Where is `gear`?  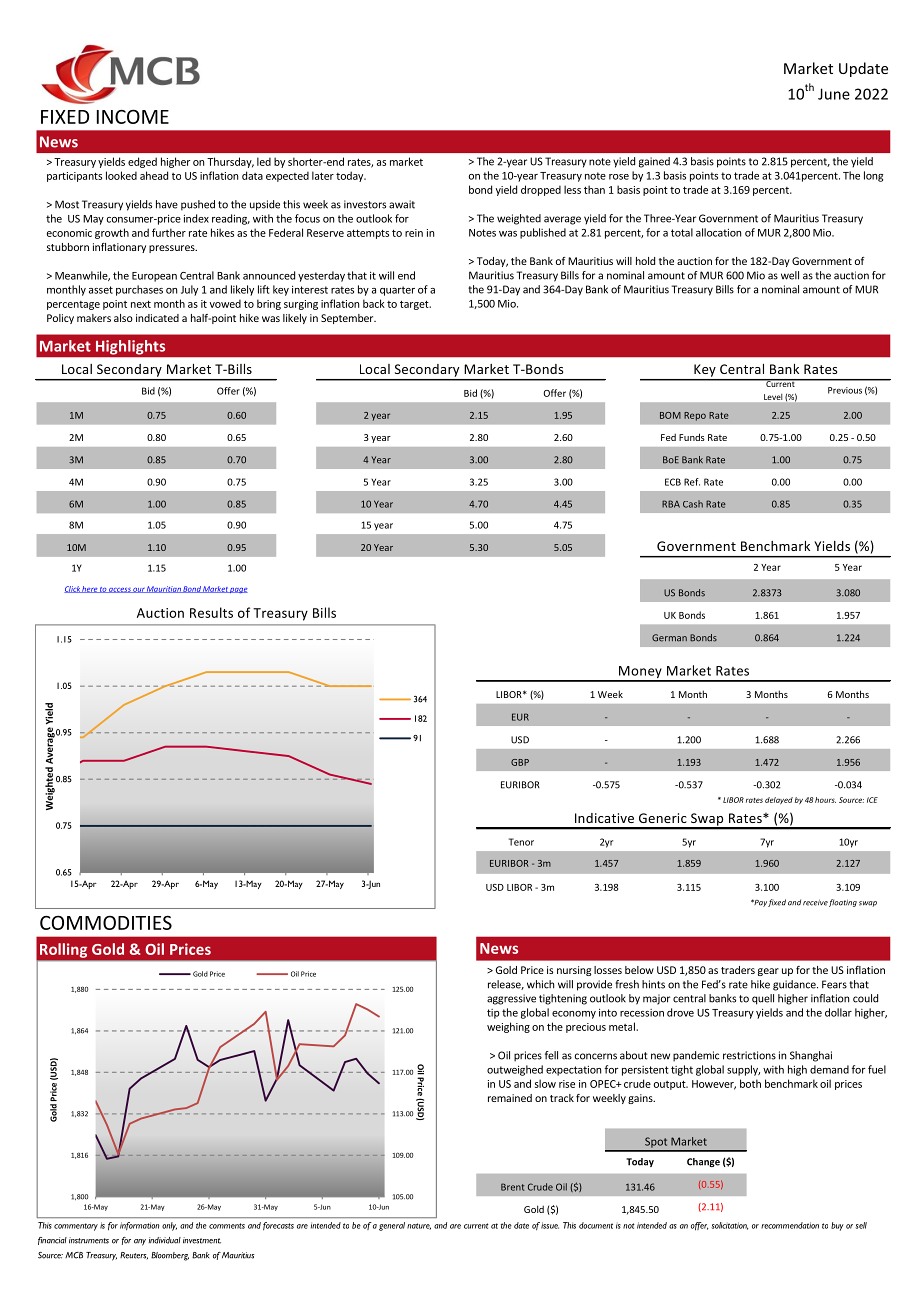
gear is located at coordinates (768, 972).
